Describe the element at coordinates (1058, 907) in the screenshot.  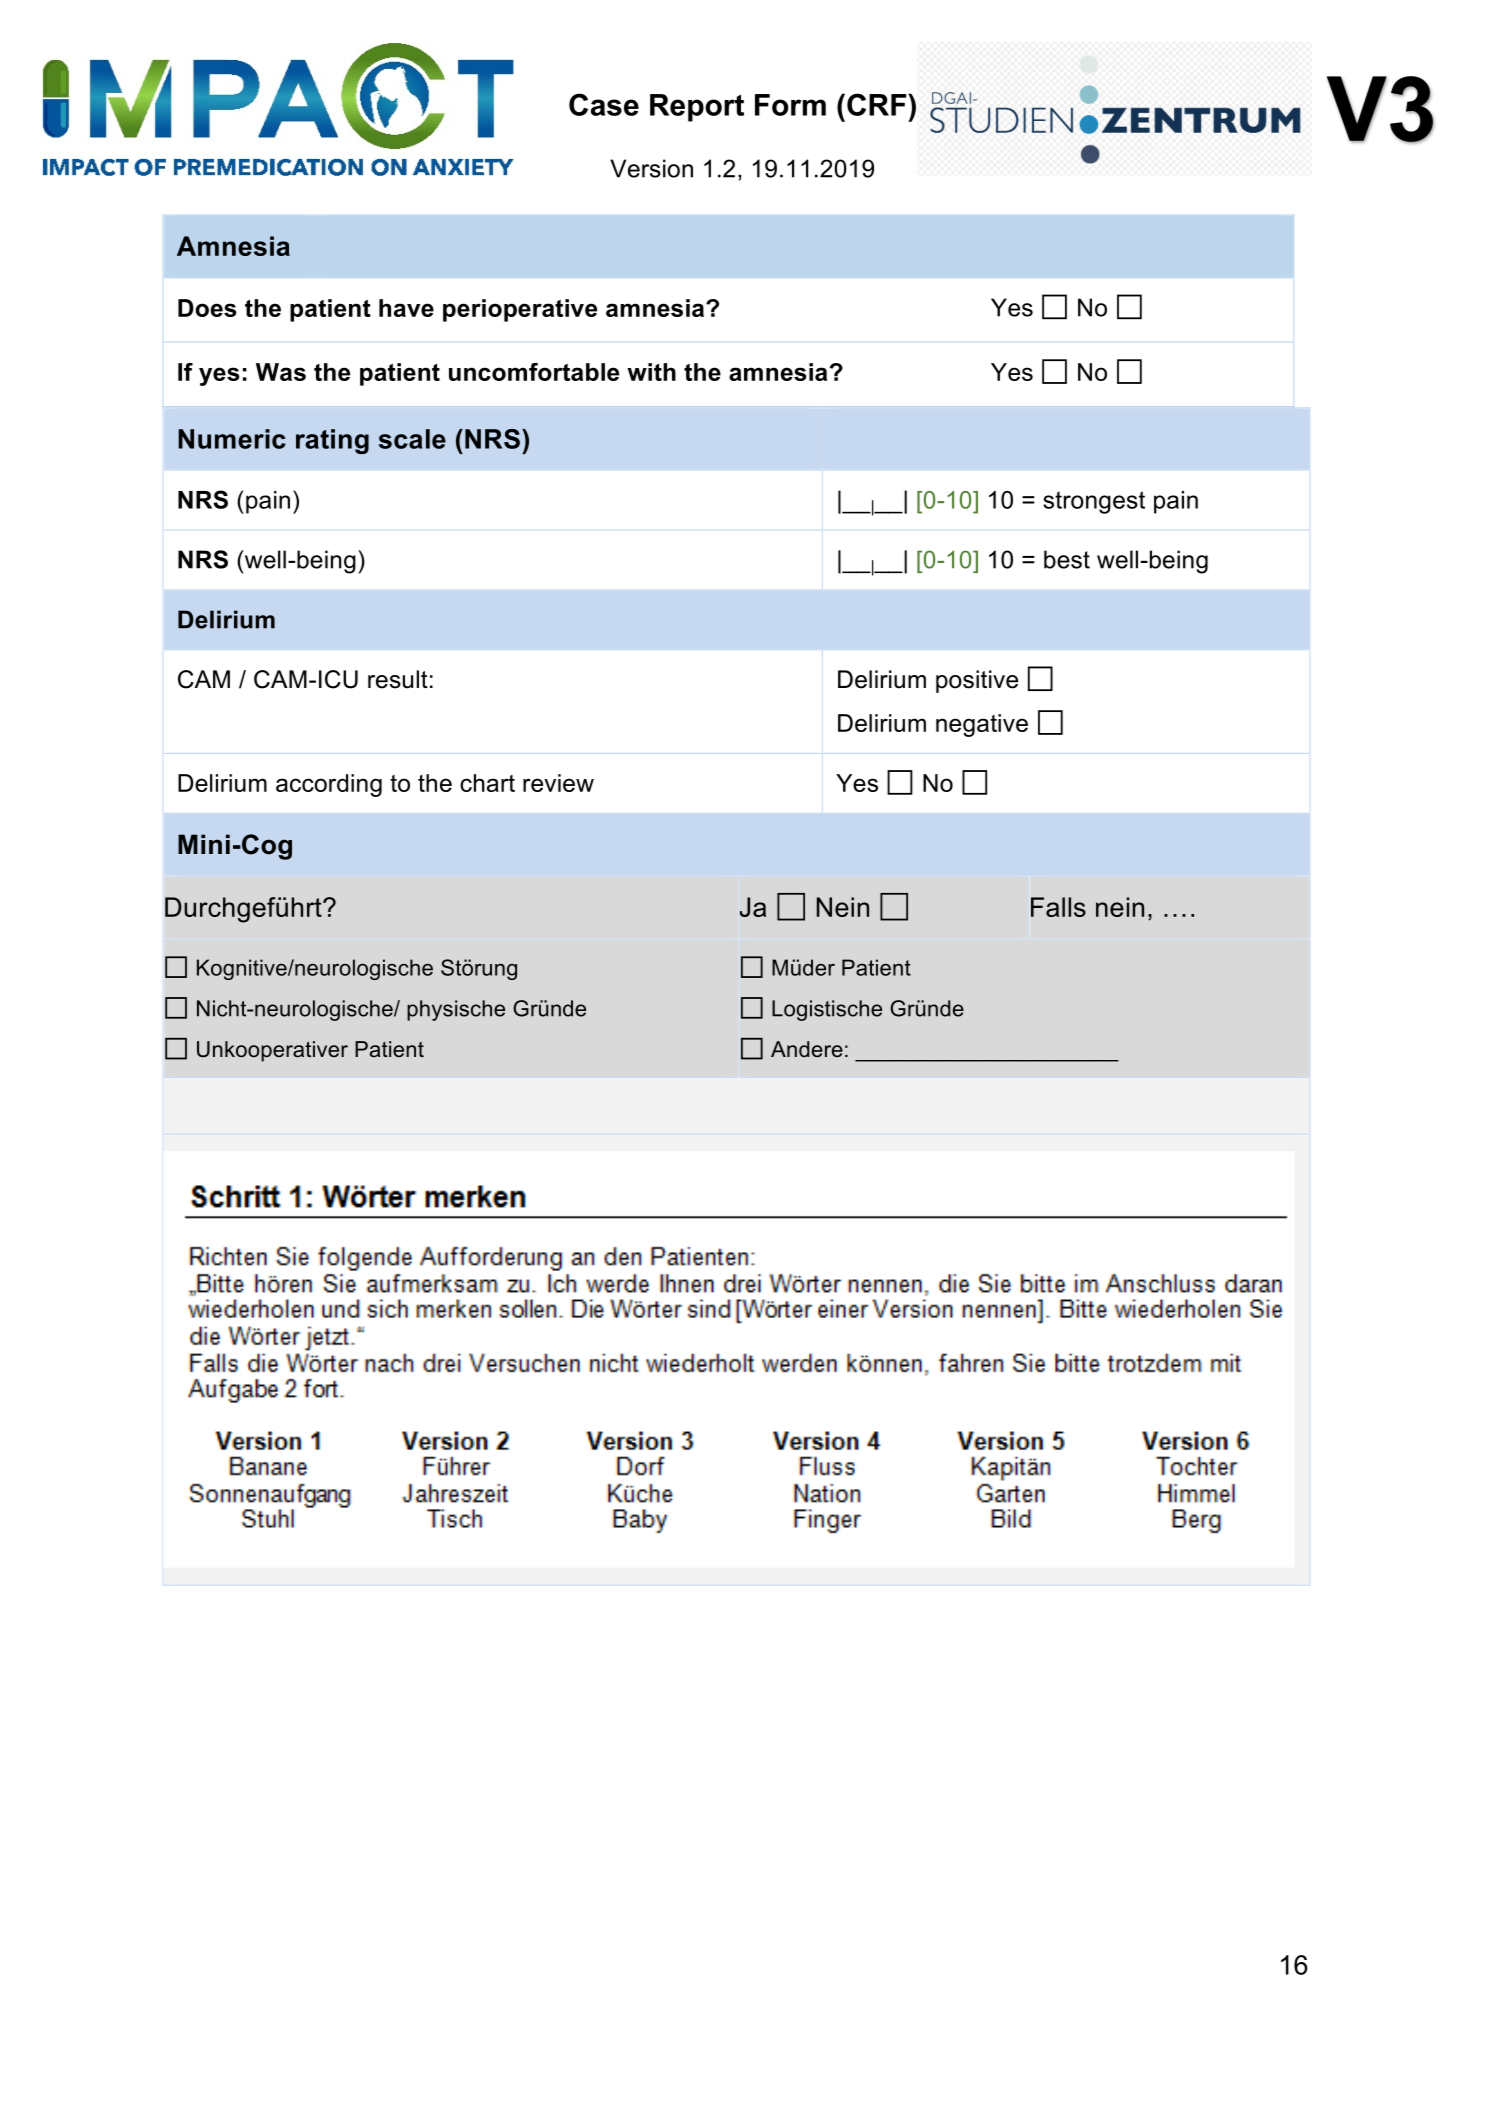
I see `Falls` at that location.
